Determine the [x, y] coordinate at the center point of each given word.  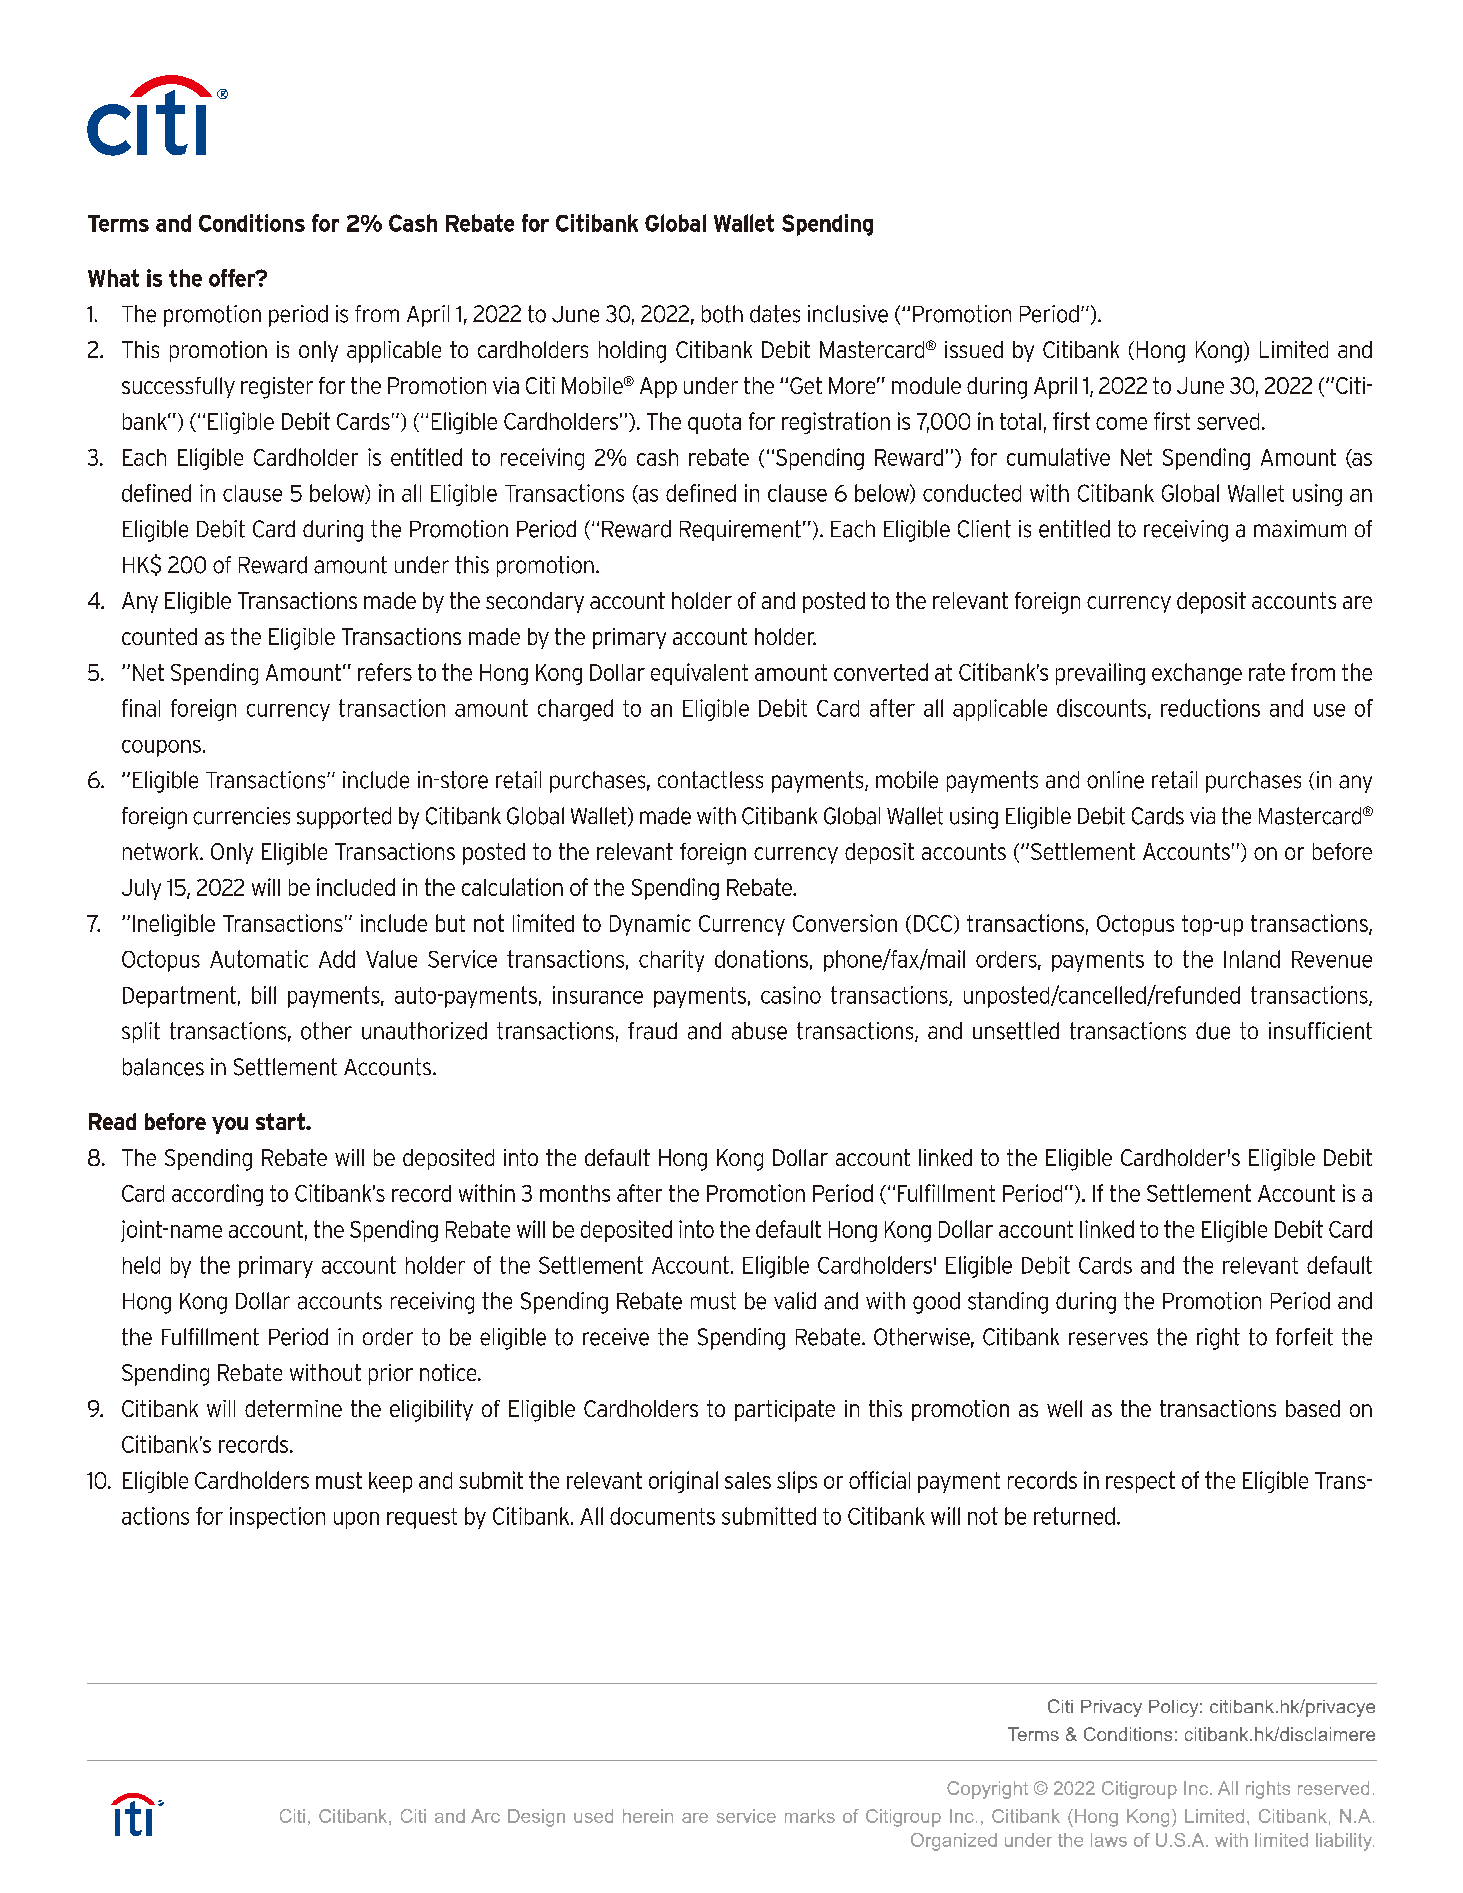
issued [974, 349]
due [1213, 1031]
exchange [1197, 674]
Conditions [252, 223]
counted [159, 636]
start [281, 1121]
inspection [277, 1518]
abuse [759, 1031]
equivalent [699, 674]
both [722, 314]
